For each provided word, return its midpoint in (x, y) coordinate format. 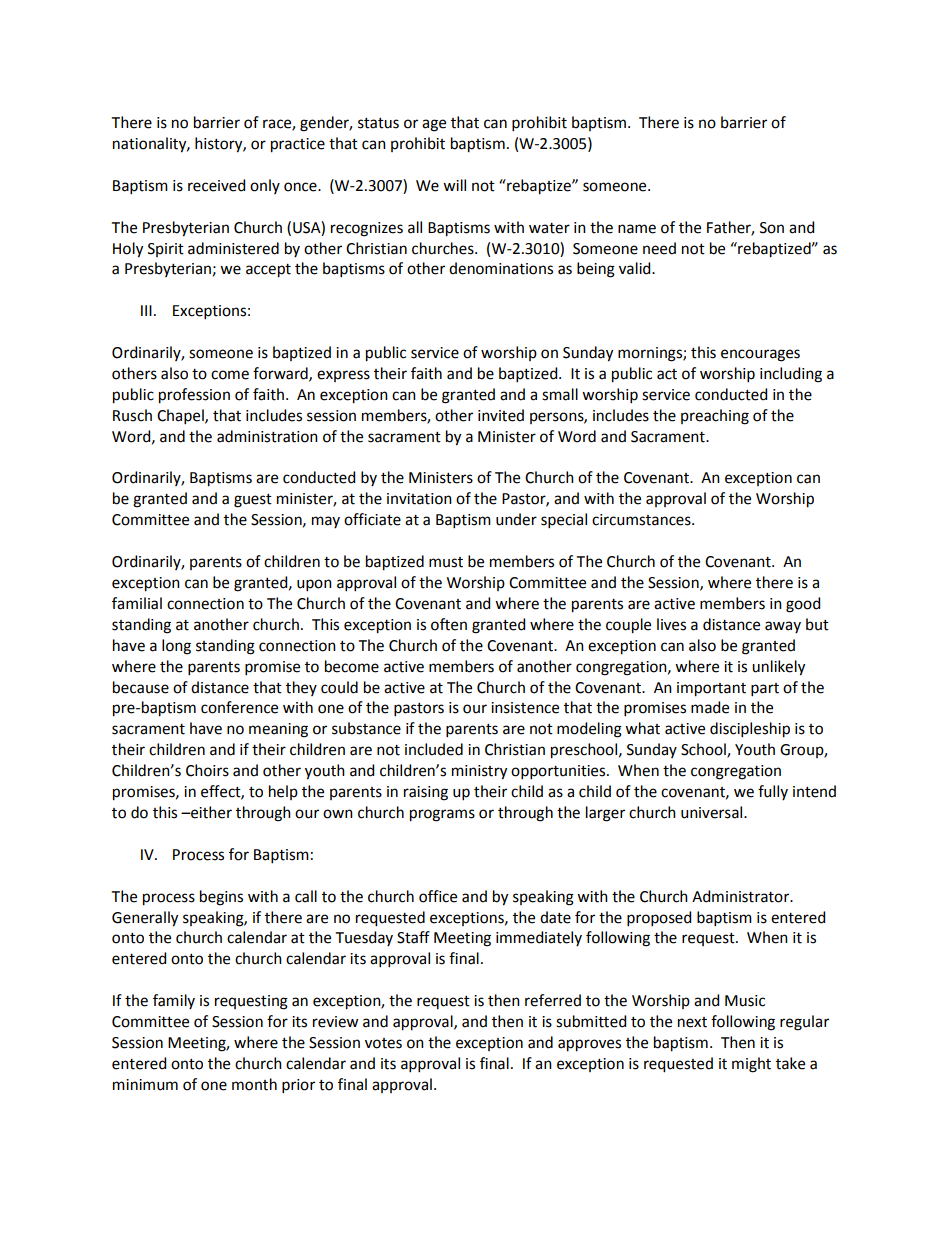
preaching (715, 417)
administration (267, 436)
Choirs (207, 770)
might (751, 1065)
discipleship (750, 730)
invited (501, 415)
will (454, 185)
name (637, 229)
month (254, 1084)
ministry (479, 772)
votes (383, 1043)
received (216, 185)
